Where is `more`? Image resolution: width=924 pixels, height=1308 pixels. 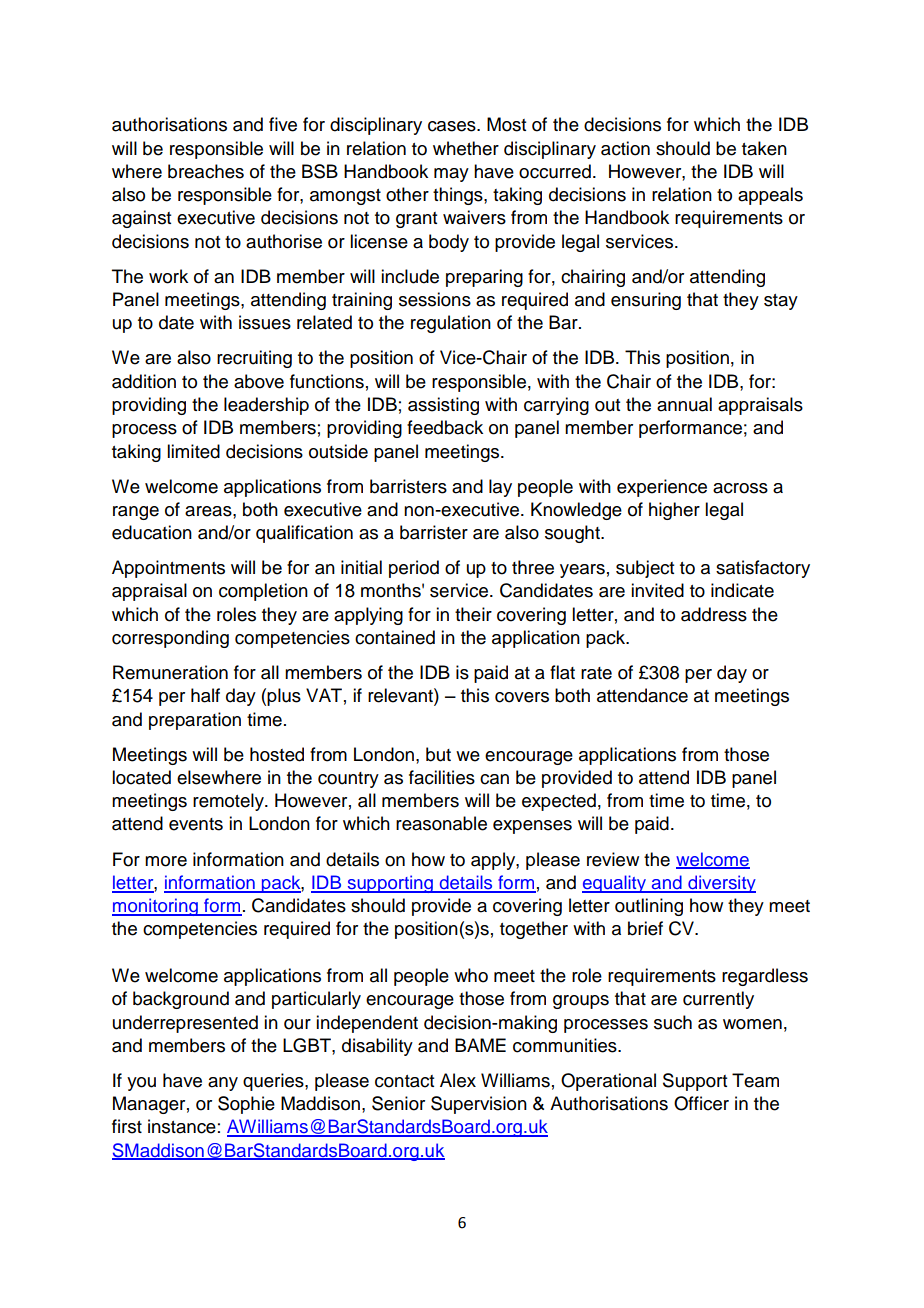
more is located at coordinates (166, 861).
